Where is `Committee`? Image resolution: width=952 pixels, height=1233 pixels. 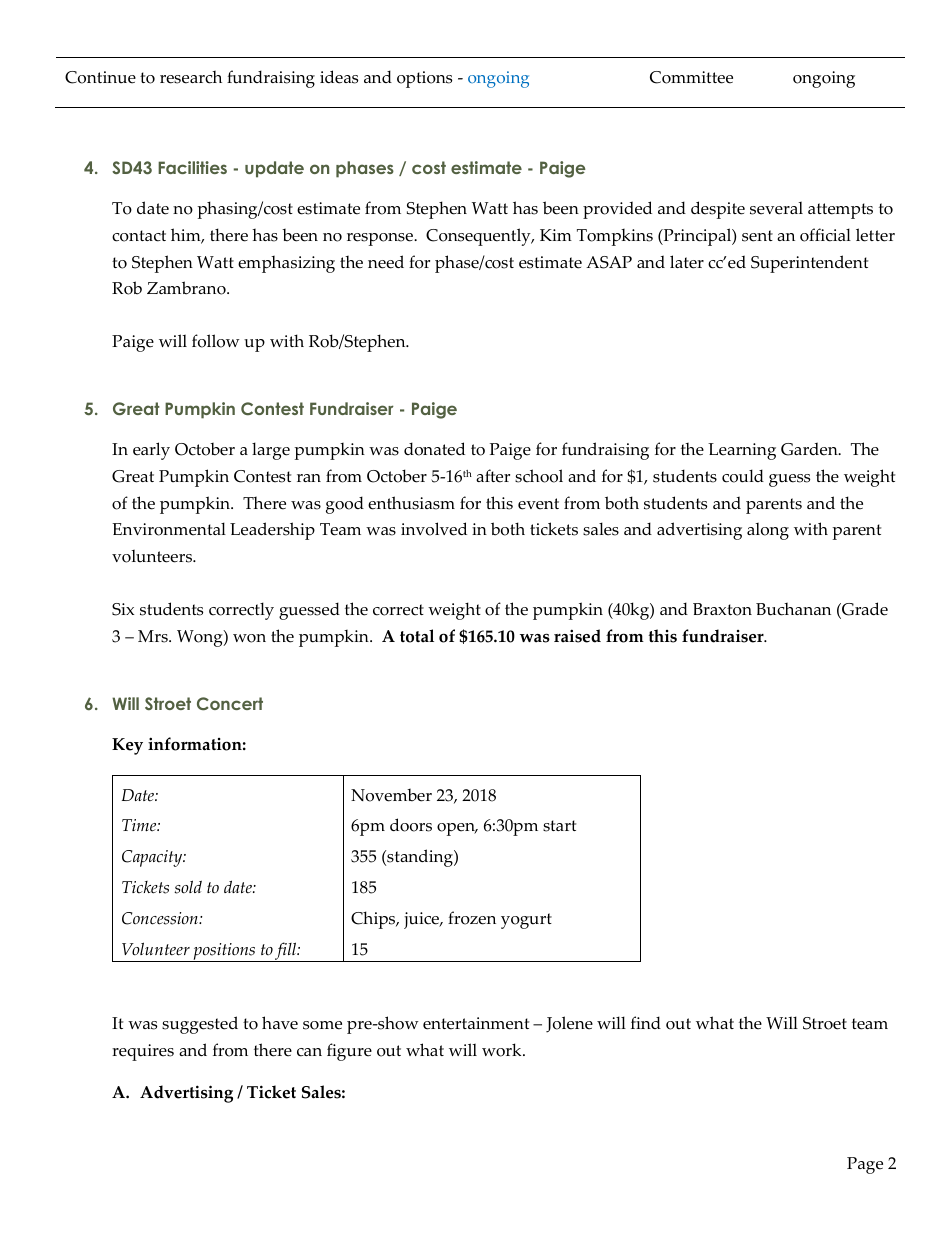 Committee is located at coordinates (691, 77).
